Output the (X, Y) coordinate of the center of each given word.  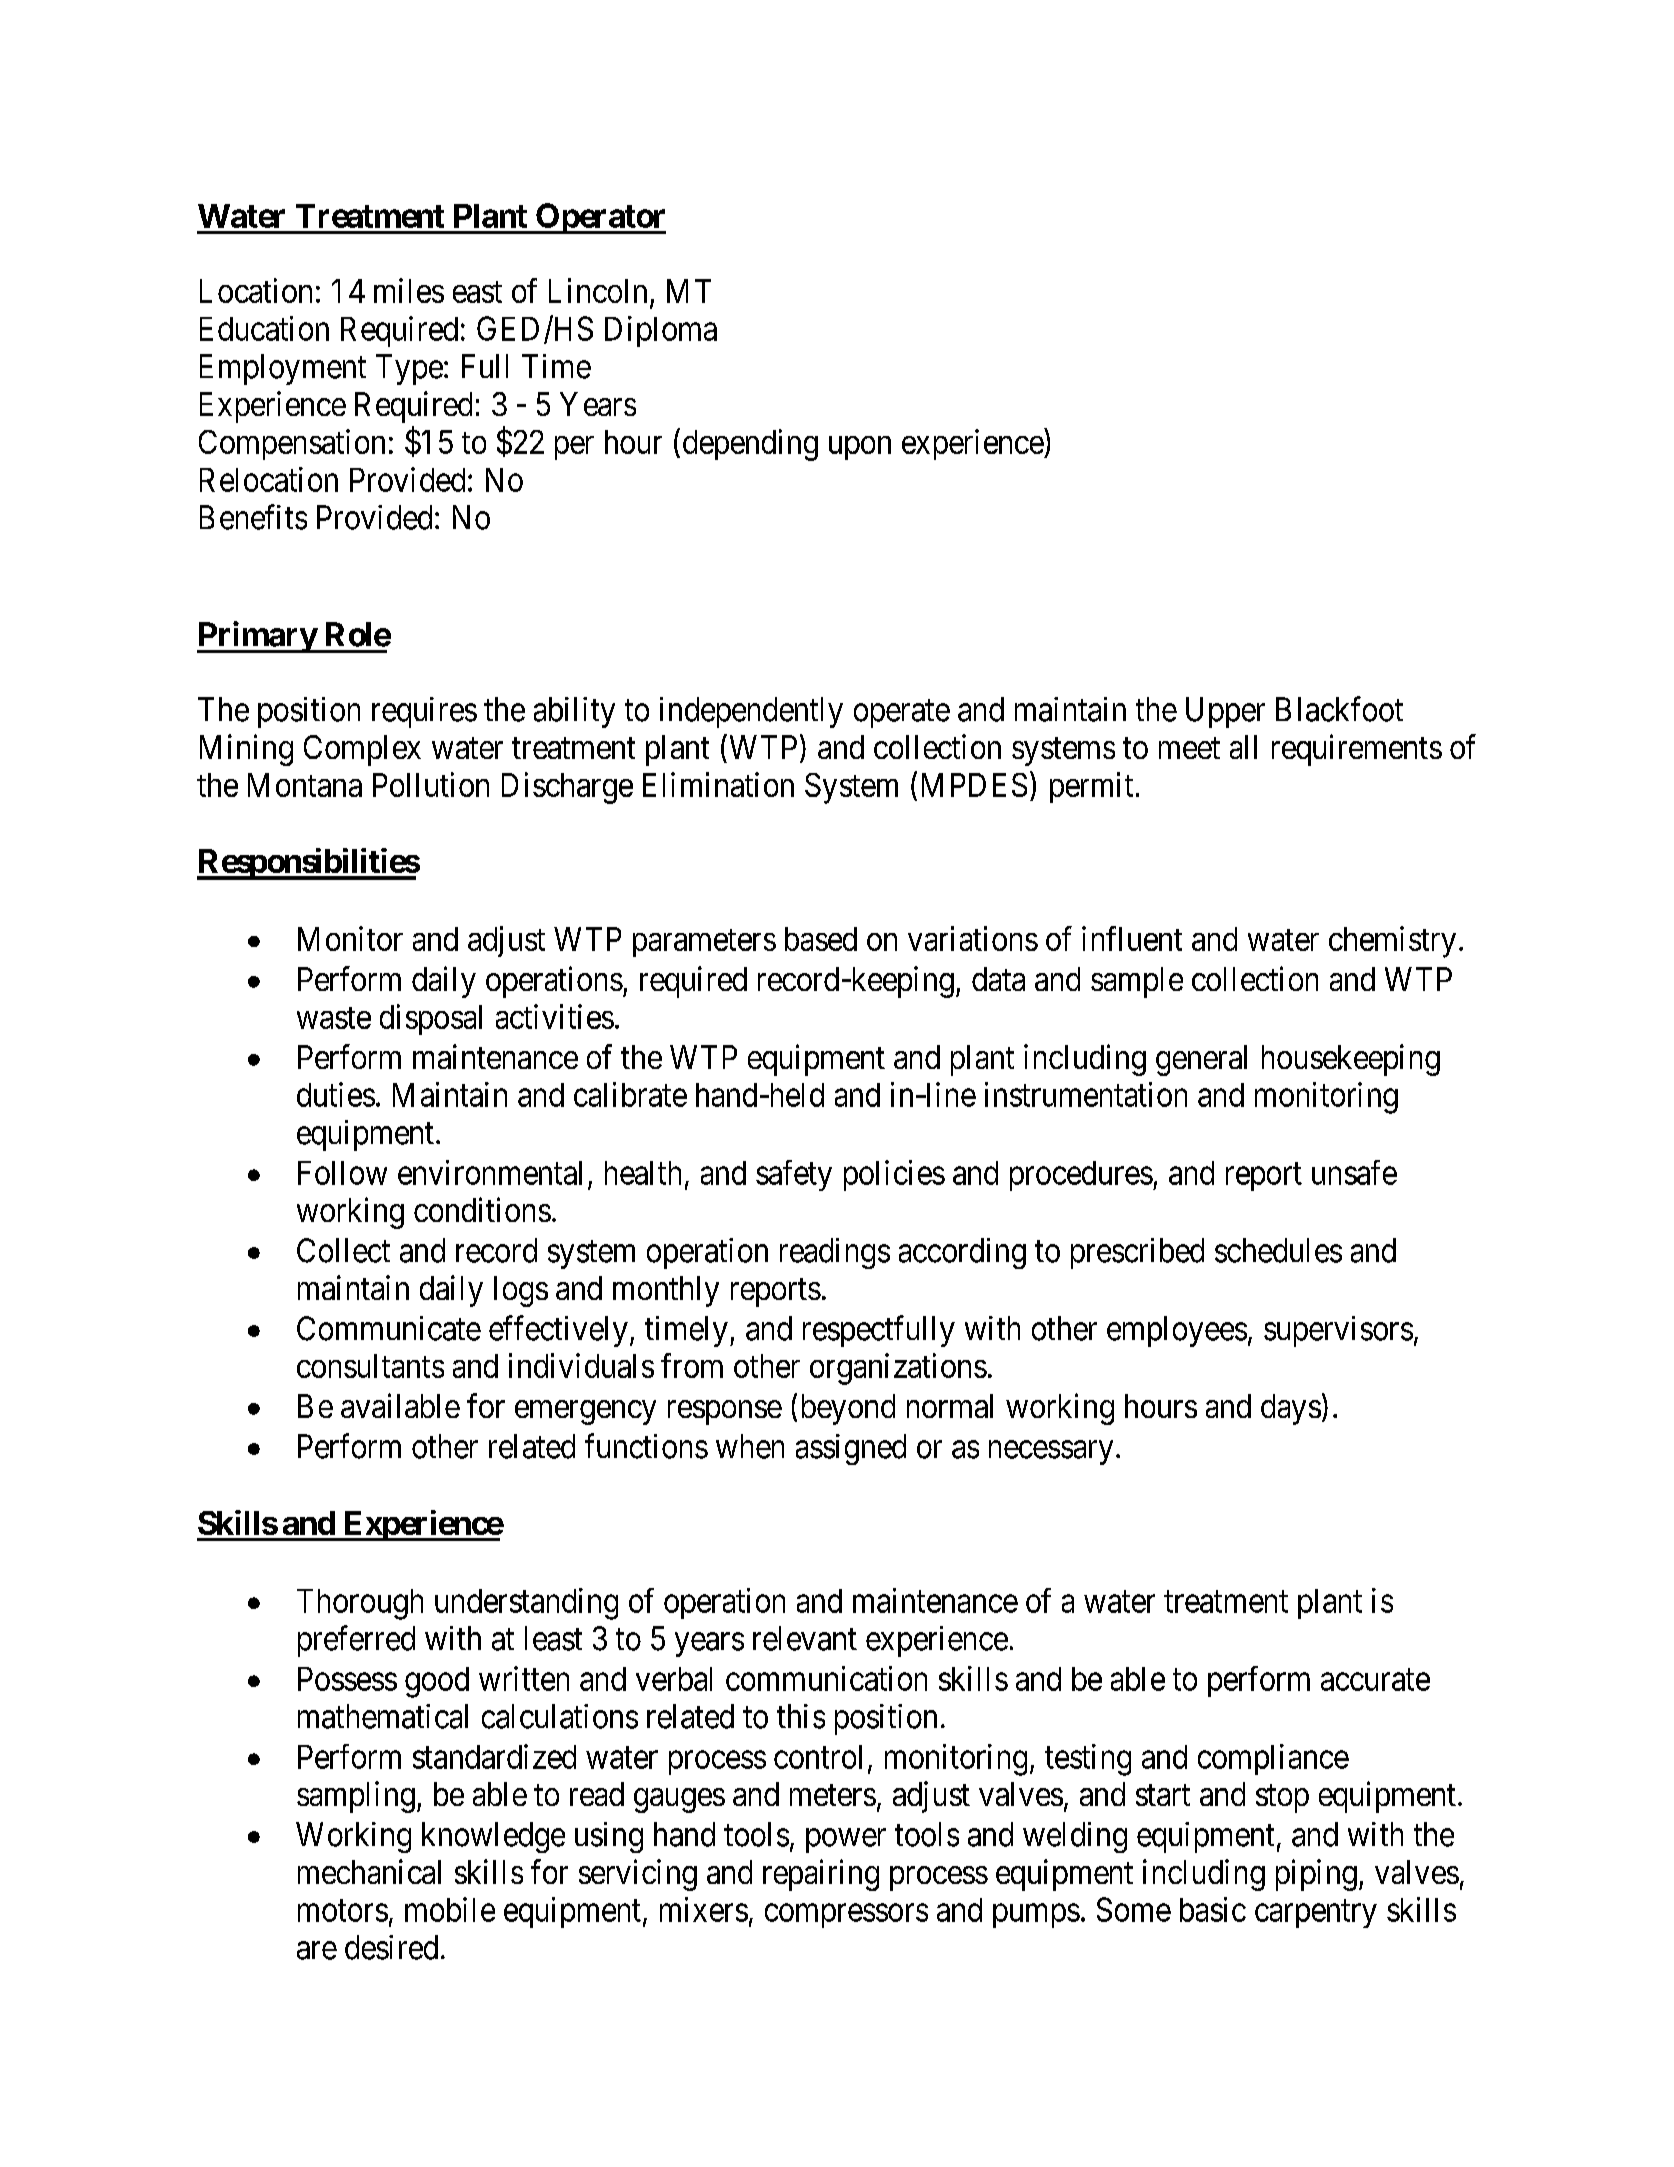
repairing (821, 1875)
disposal (431, 1019)
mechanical (369, 1871)
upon (860, 448)
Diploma (661, 331)
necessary (1051, 1453)
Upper (1225, 712)
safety (794, 1175)
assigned (851, 1449)
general (1201, 1060)
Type (409, 369)
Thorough (360, 1604)
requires (424, 712)
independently (751, 712)
